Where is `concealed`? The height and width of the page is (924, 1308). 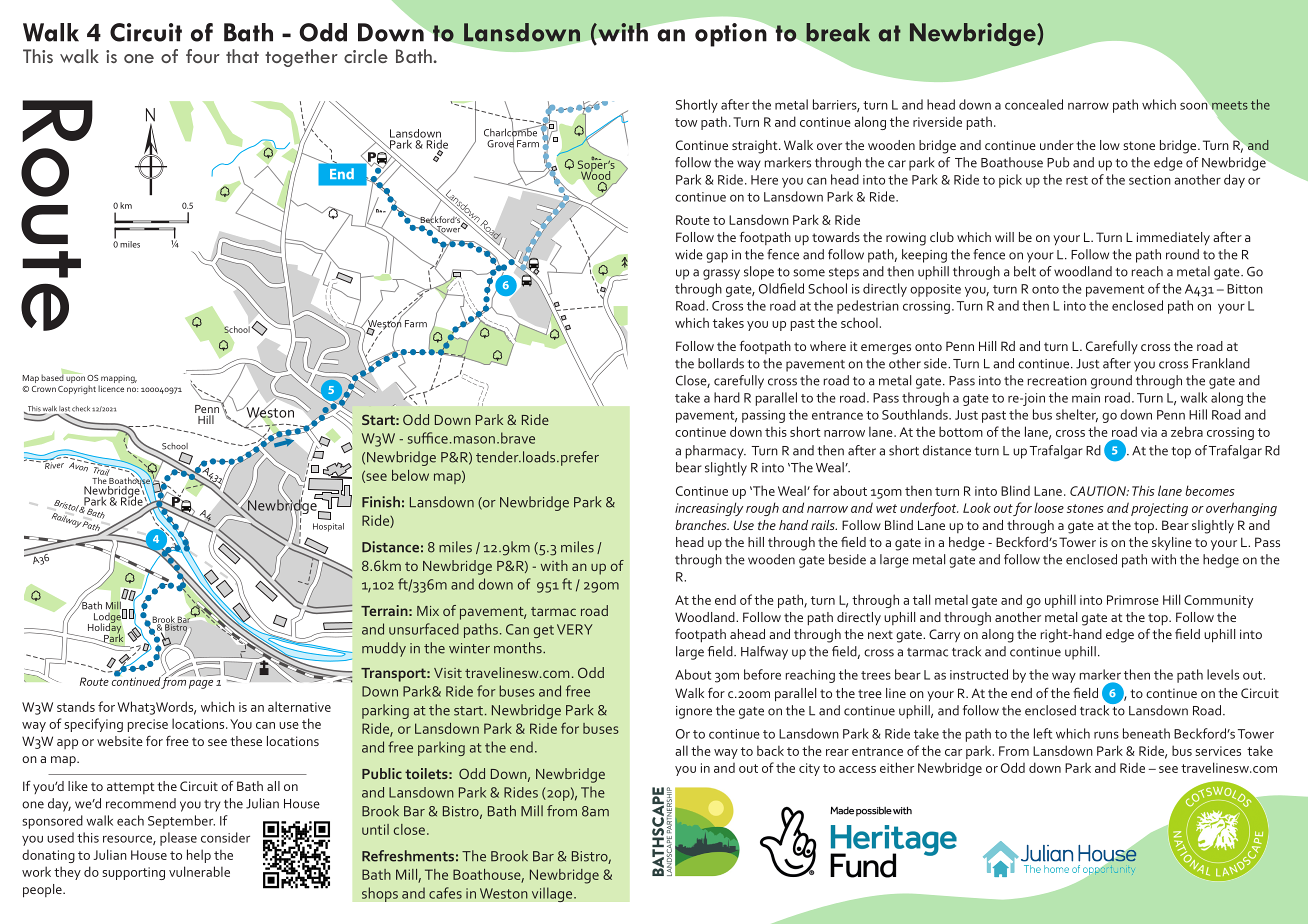
concealed is located at coordinates (1034, 104).
